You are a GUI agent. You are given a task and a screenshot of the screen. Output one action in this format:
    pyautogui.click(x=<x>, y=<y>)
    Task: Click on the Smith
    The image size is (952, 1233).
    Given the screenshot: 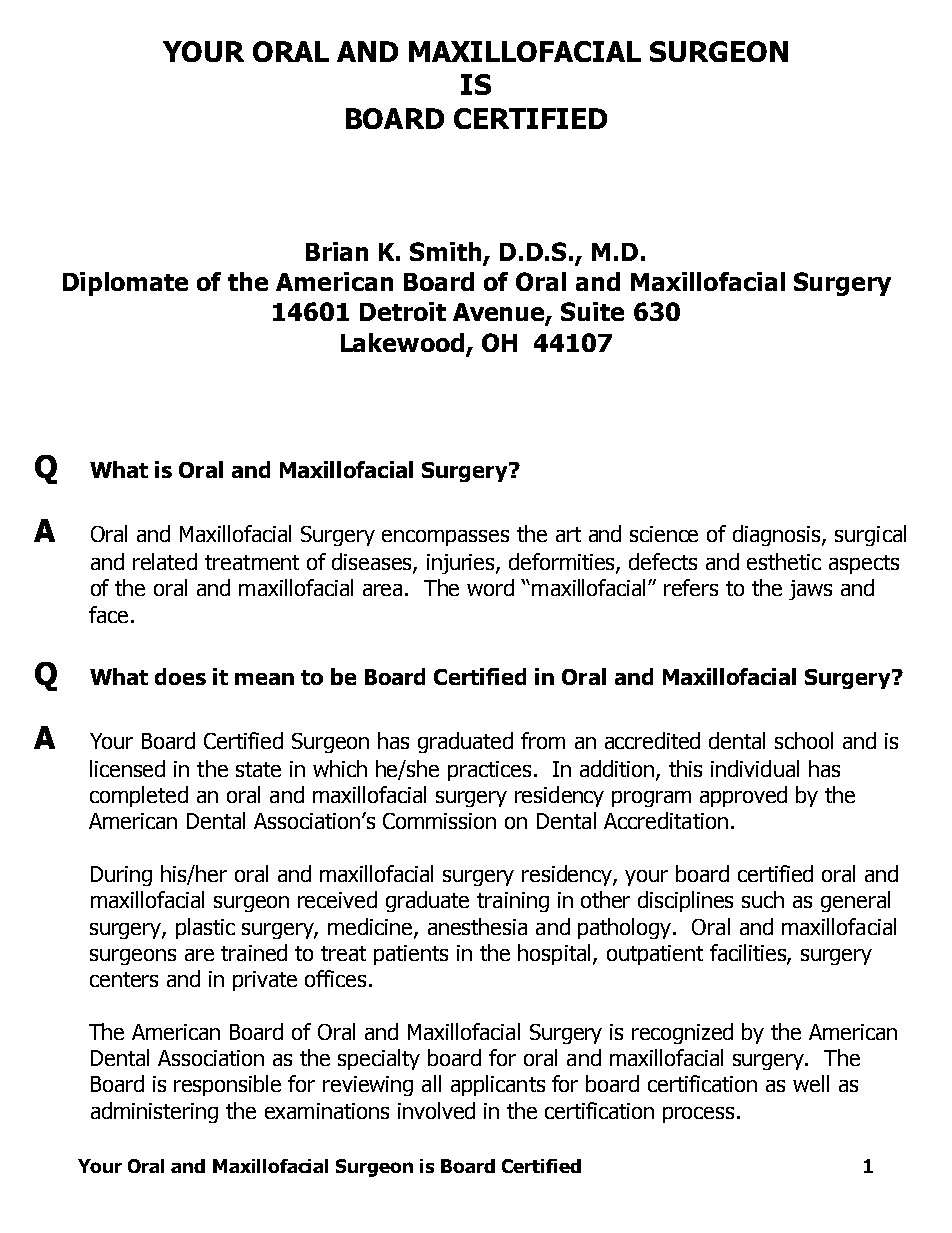 What is the action you would take?
    pyautogui.click(x=447, y=253)
